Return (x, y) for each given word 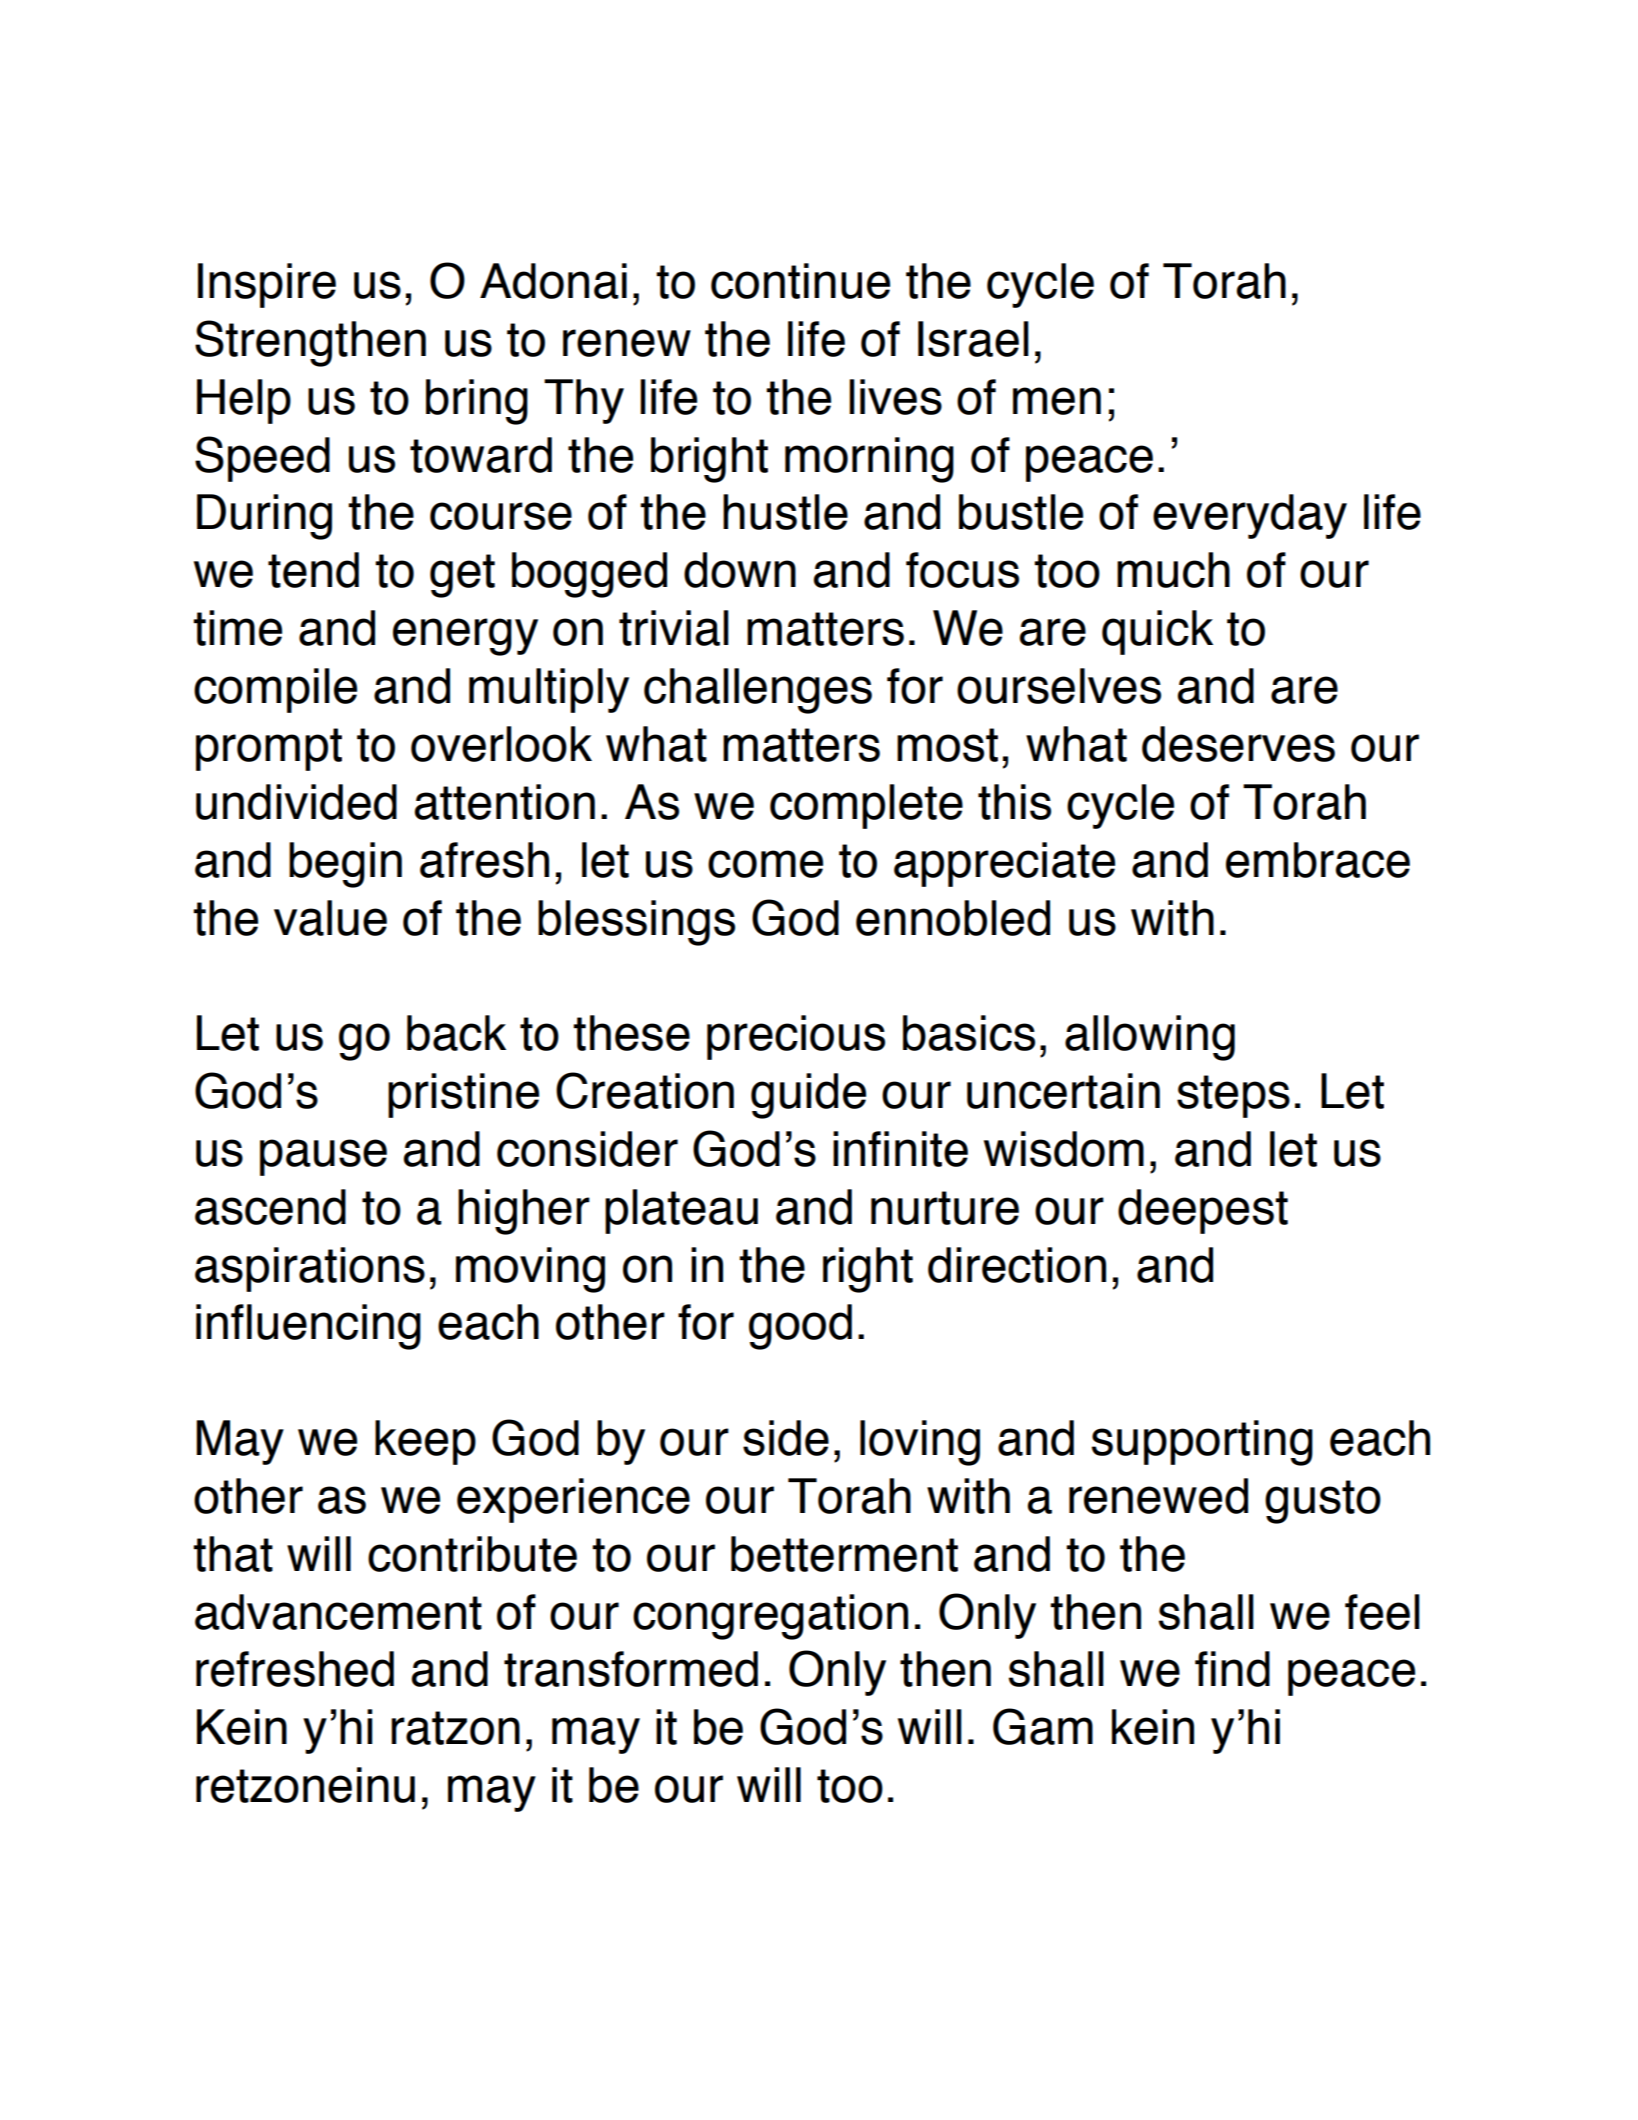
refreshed (295, 1669)
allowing (1150, 1038)
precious (796, 1037)
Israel (973, 339)
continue (800, 281)
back (456, 1033)
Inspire (267, 285)
